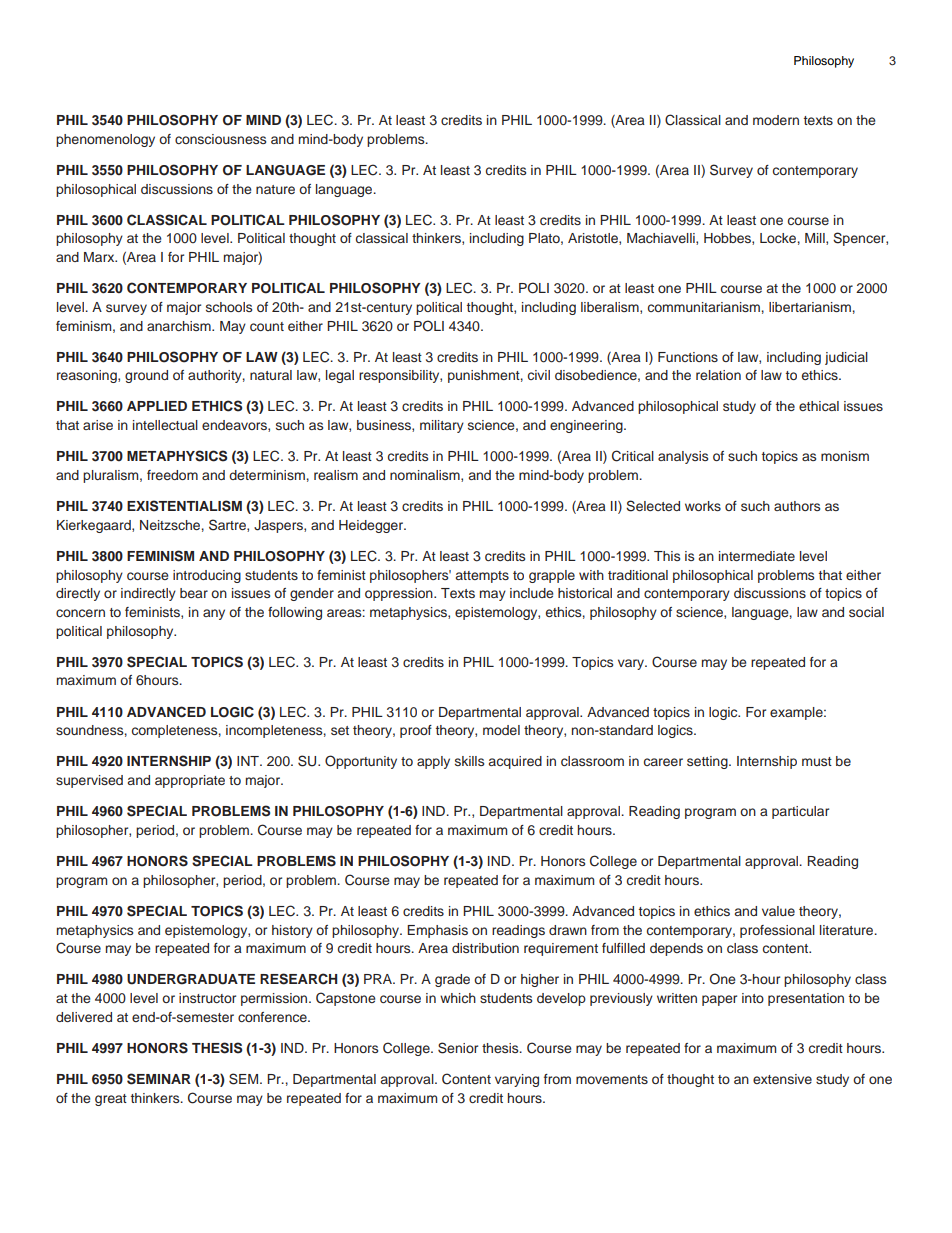  What do you see at coordinates (718, 375) in the screenshot?
I see `relation` at bounding box center [718, 375].
